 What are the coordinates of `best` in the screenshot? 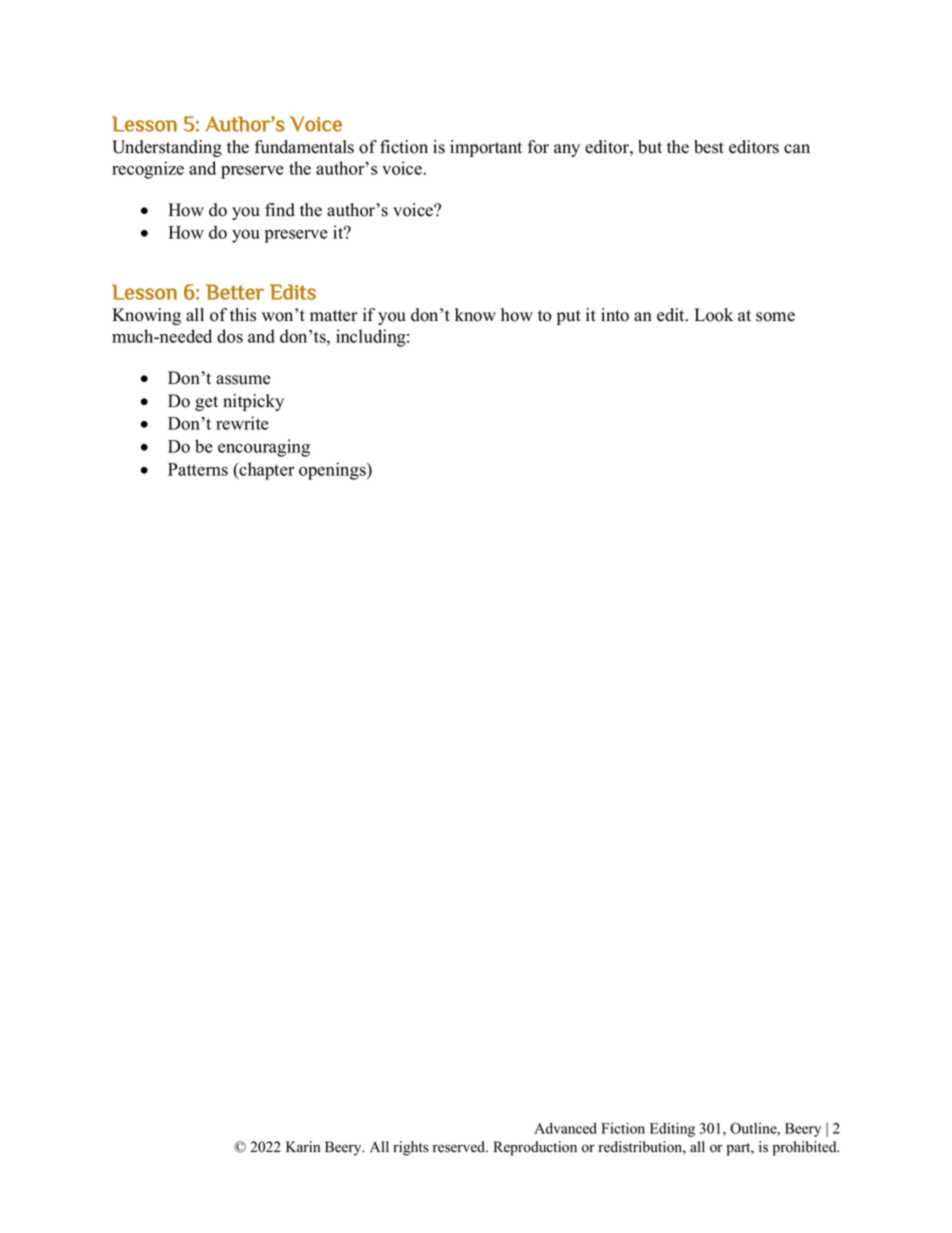 It's located at (709, 147).
